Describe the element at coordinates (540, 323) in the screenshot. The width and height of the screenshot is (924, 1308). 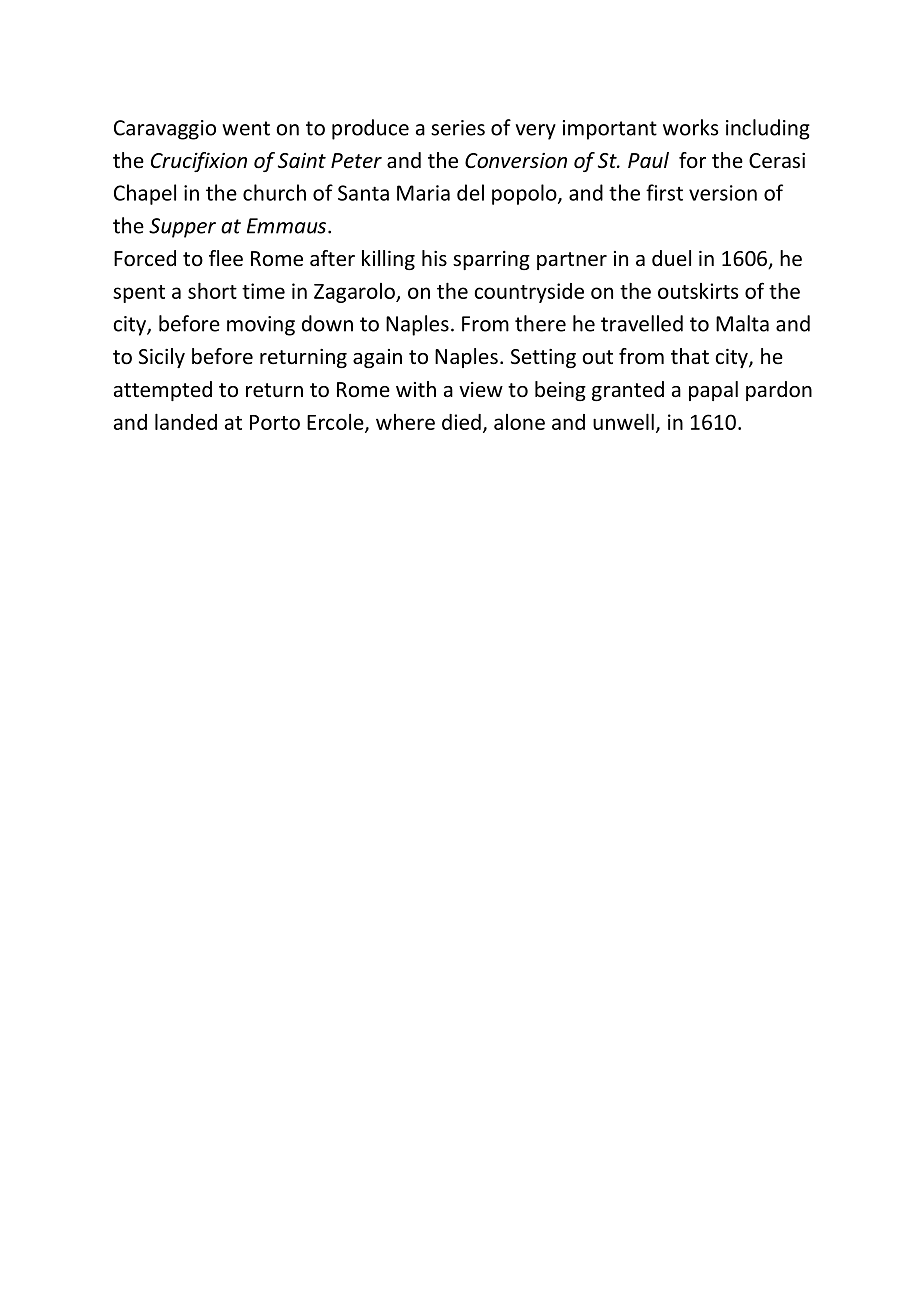
I see `there` at that location.
